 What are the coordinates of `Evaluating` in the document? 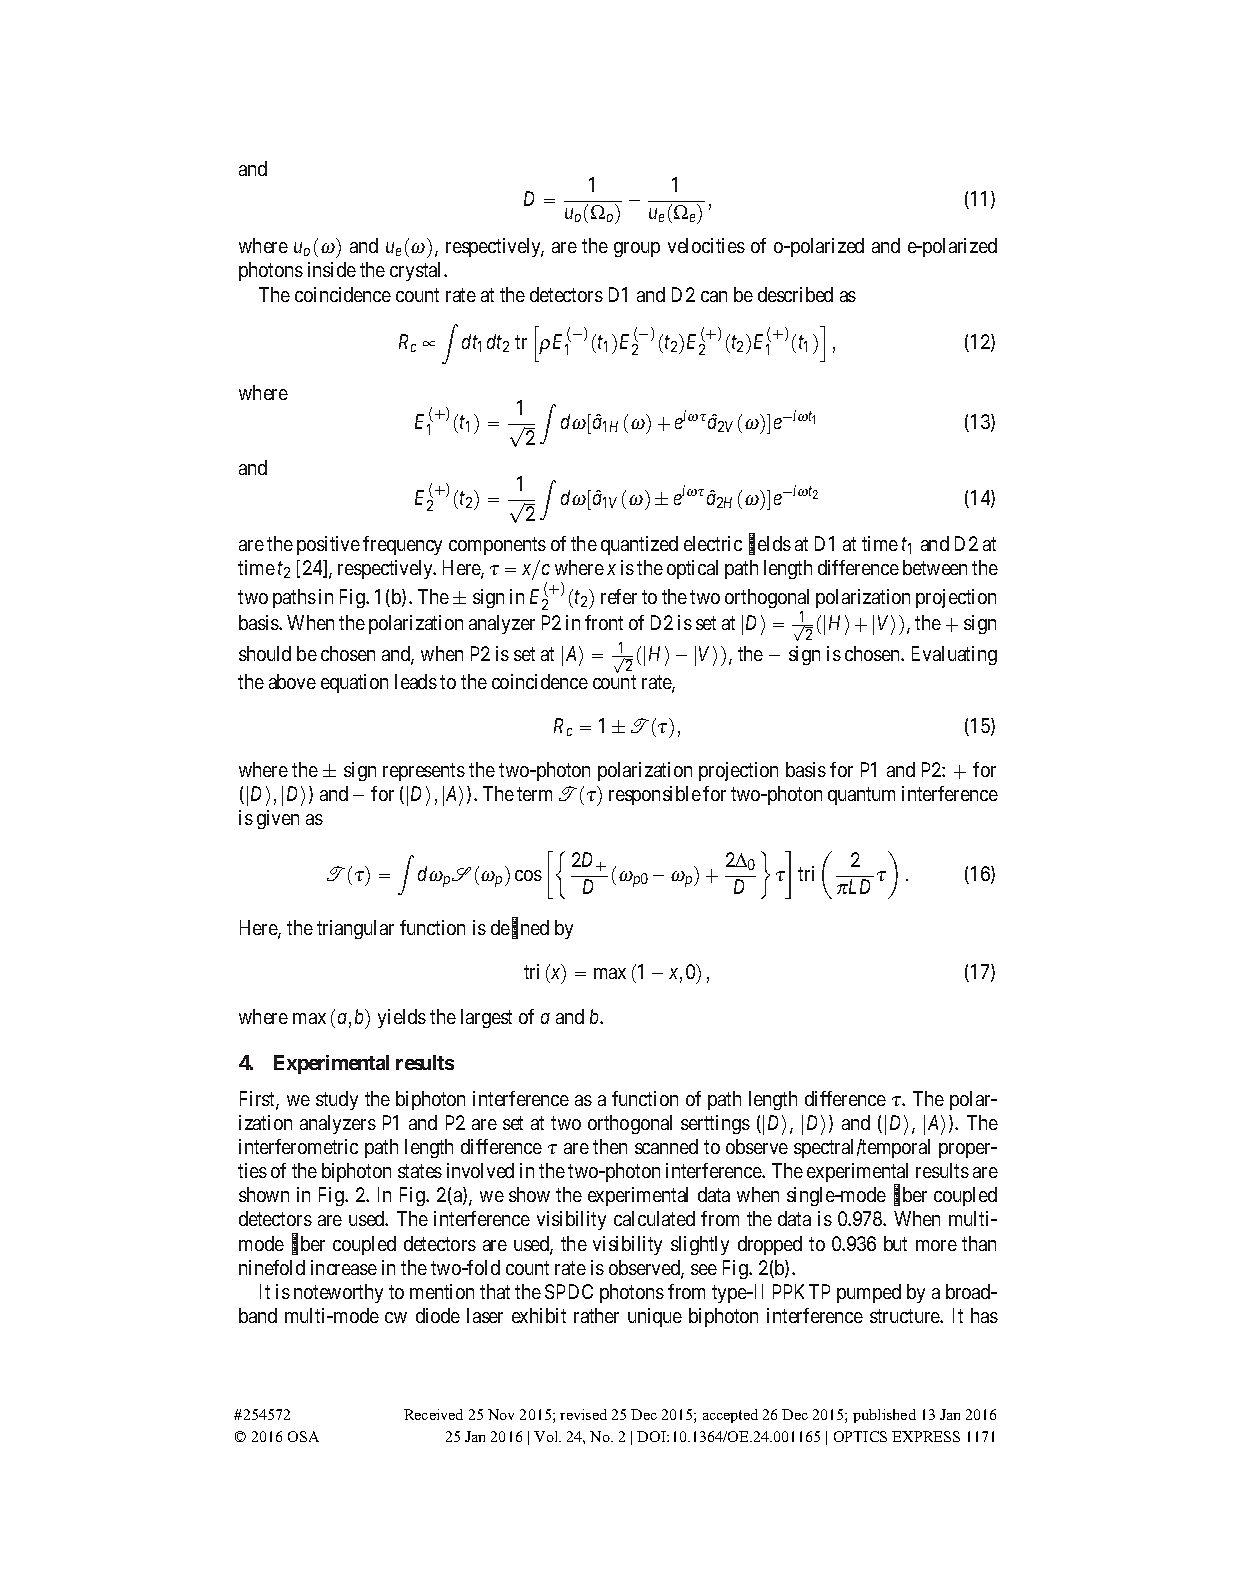 It's located at (954, 655).
